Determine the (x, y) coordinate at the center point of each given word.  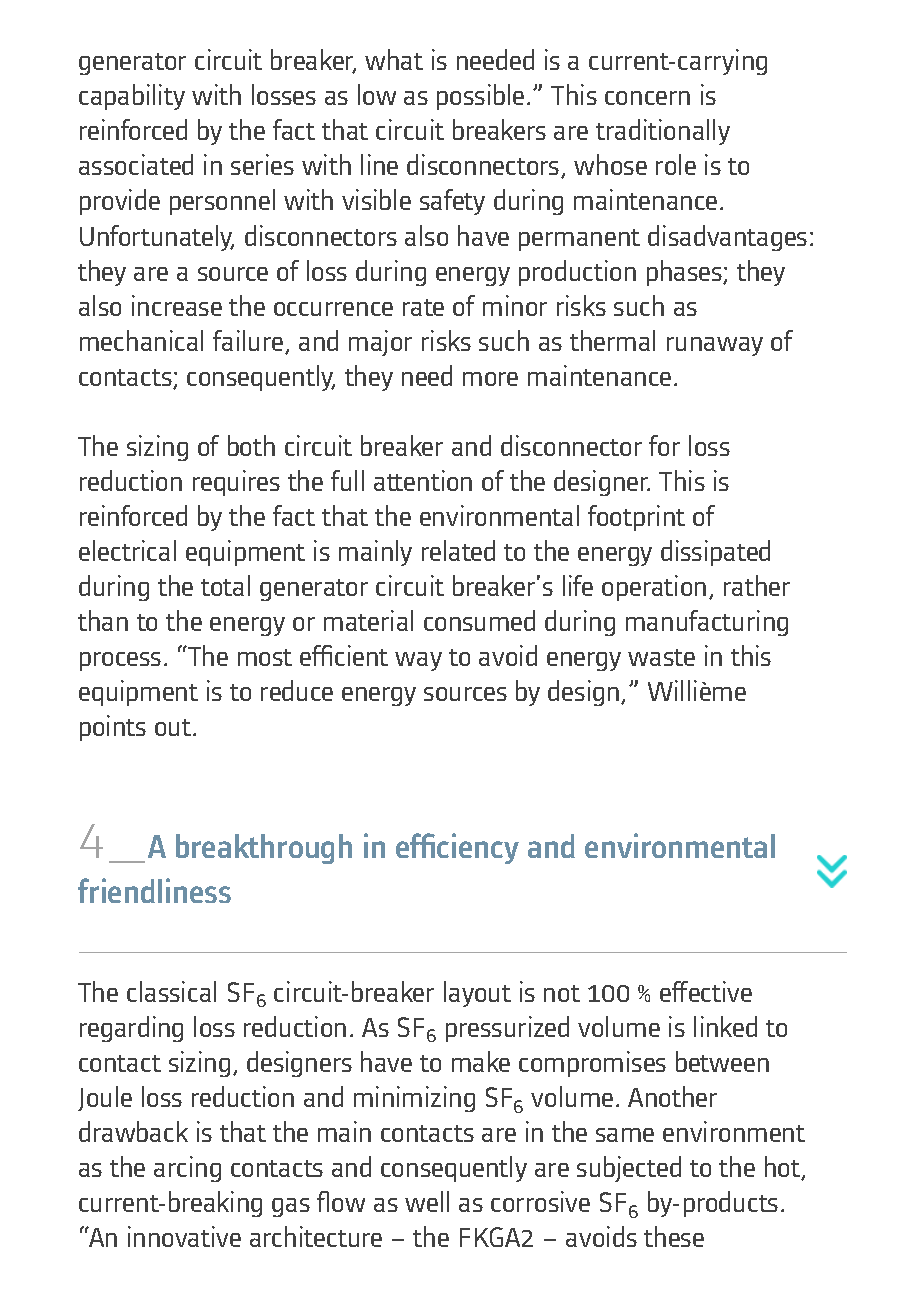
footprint (636, 518)
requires (236, 483)
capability (132, 97)
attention (423, 480)
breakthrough (264, 849)
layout (477, 994)
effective (706, 991)
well (427, 1201)
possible (480, 97)
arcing (187, 1169)
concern (647, 98)
